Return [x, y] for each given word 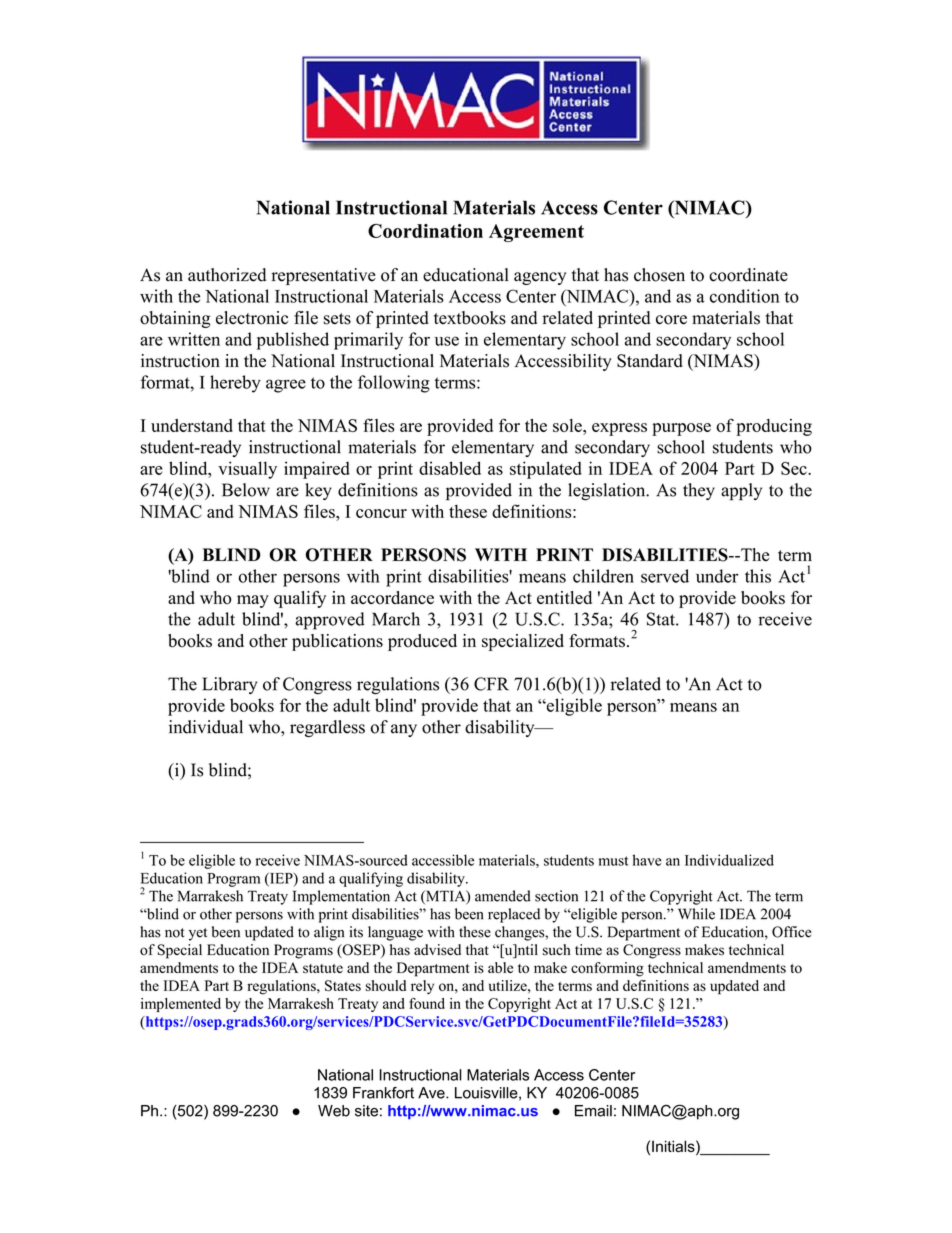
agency [540, 278]
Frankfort [383, 1093]
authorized [227, 275]
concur [381, 513]
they [699, 491]
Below [246, 490]
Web [334, 1111]
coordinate [748, 275]
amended [503, 896]
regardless [327, 728]
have [647, 860]
